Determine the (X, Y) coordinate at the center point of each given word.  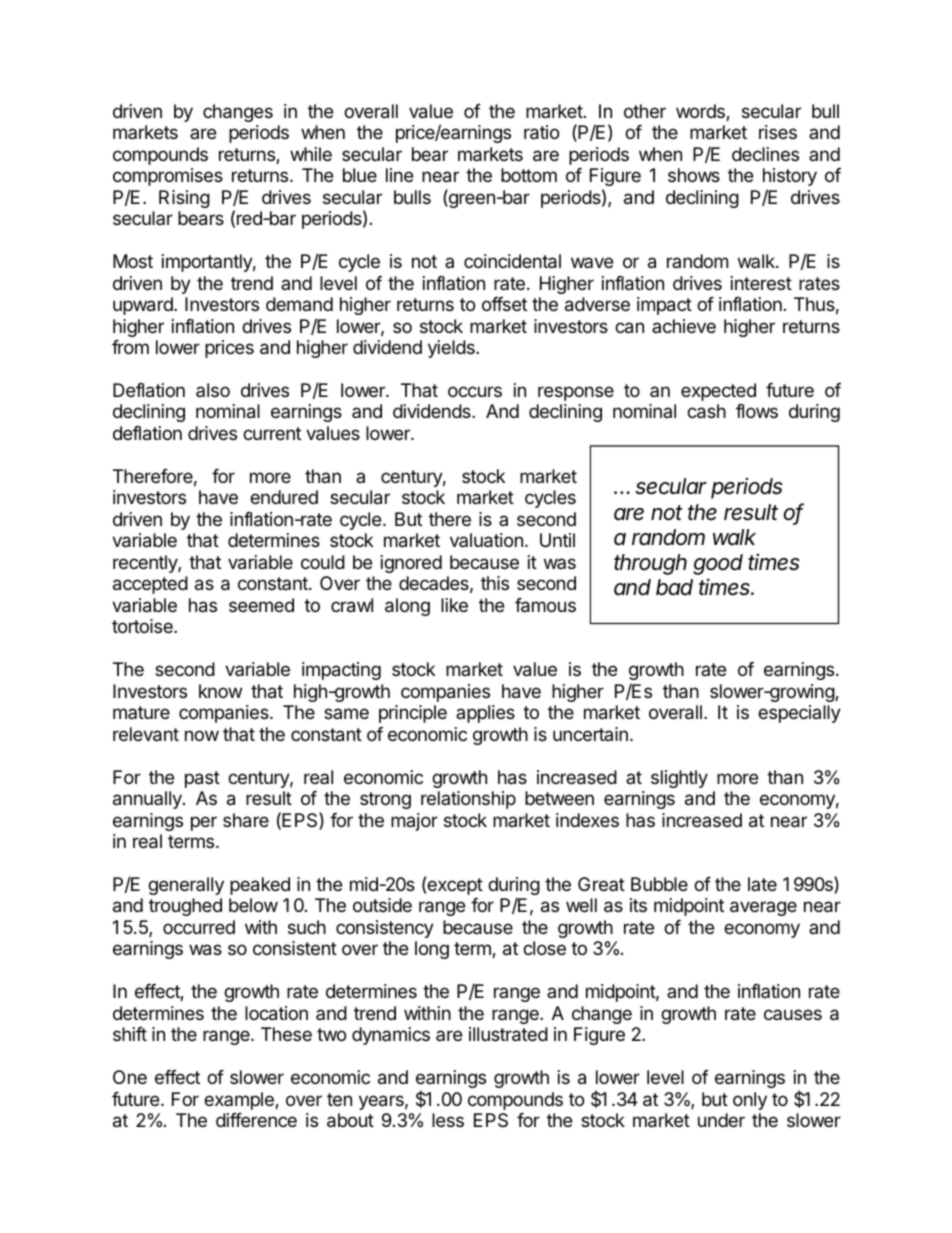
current (272, 433)
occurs (475, 391)
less (448, 1120)
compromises (168, 177)
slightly (679, 779)
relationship (468, 800)
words (701, 112)
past (202, 779)
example (240, 1101)
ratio (541, 132)
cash (706, 411)
